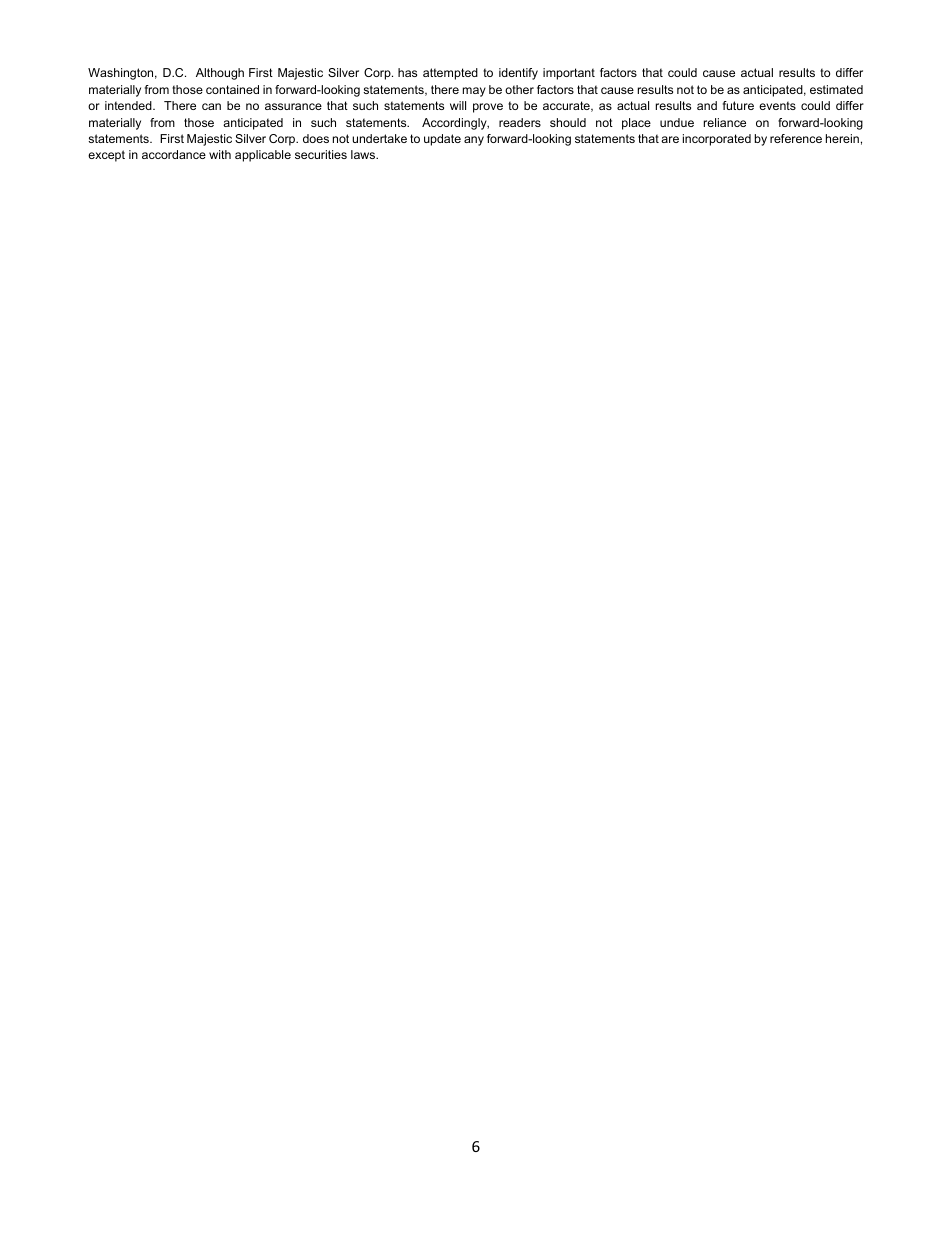 The height and width of the screenshot is (1233, 952). I want to click on Although, so click(220, 74).
